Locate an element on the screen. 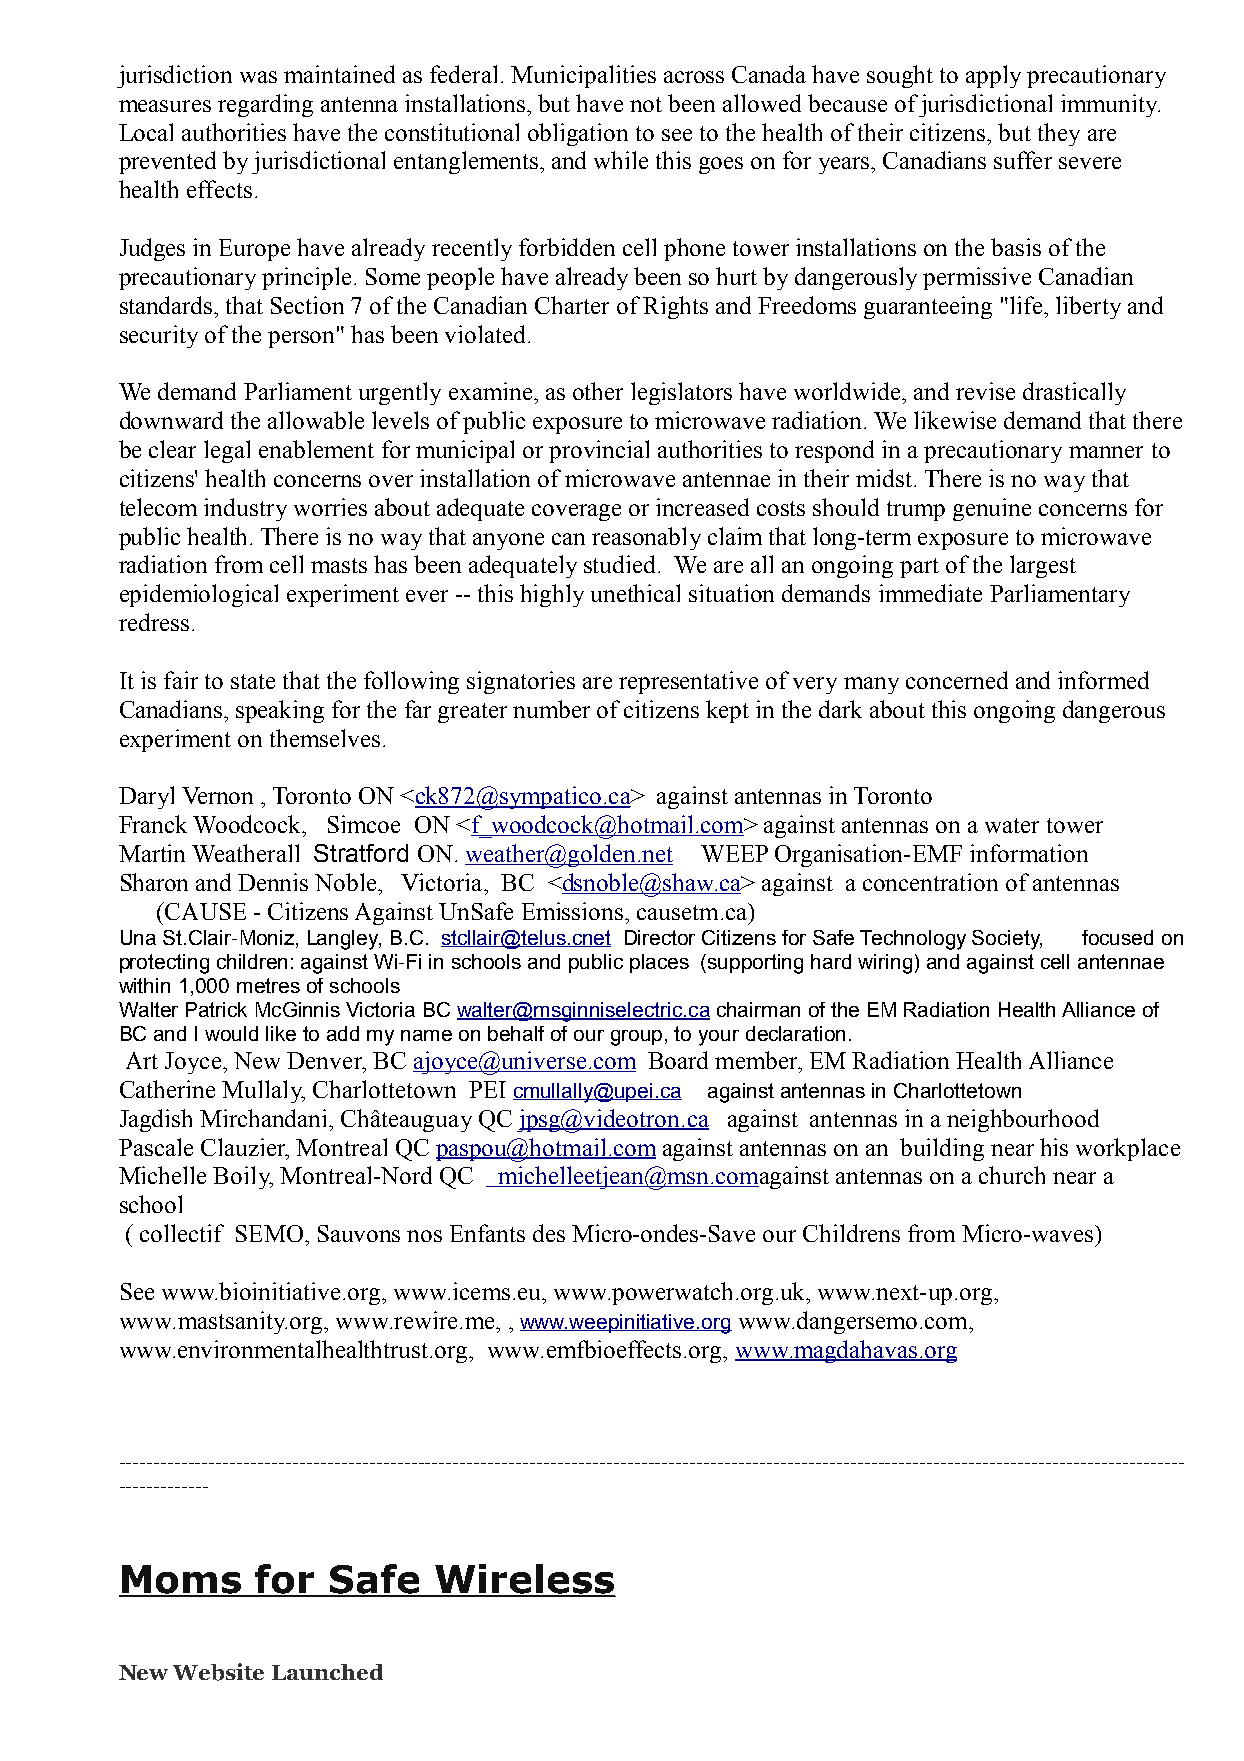 This screenshot has height=1761, width=1244. regarding is located at coordinates (265, 105).
